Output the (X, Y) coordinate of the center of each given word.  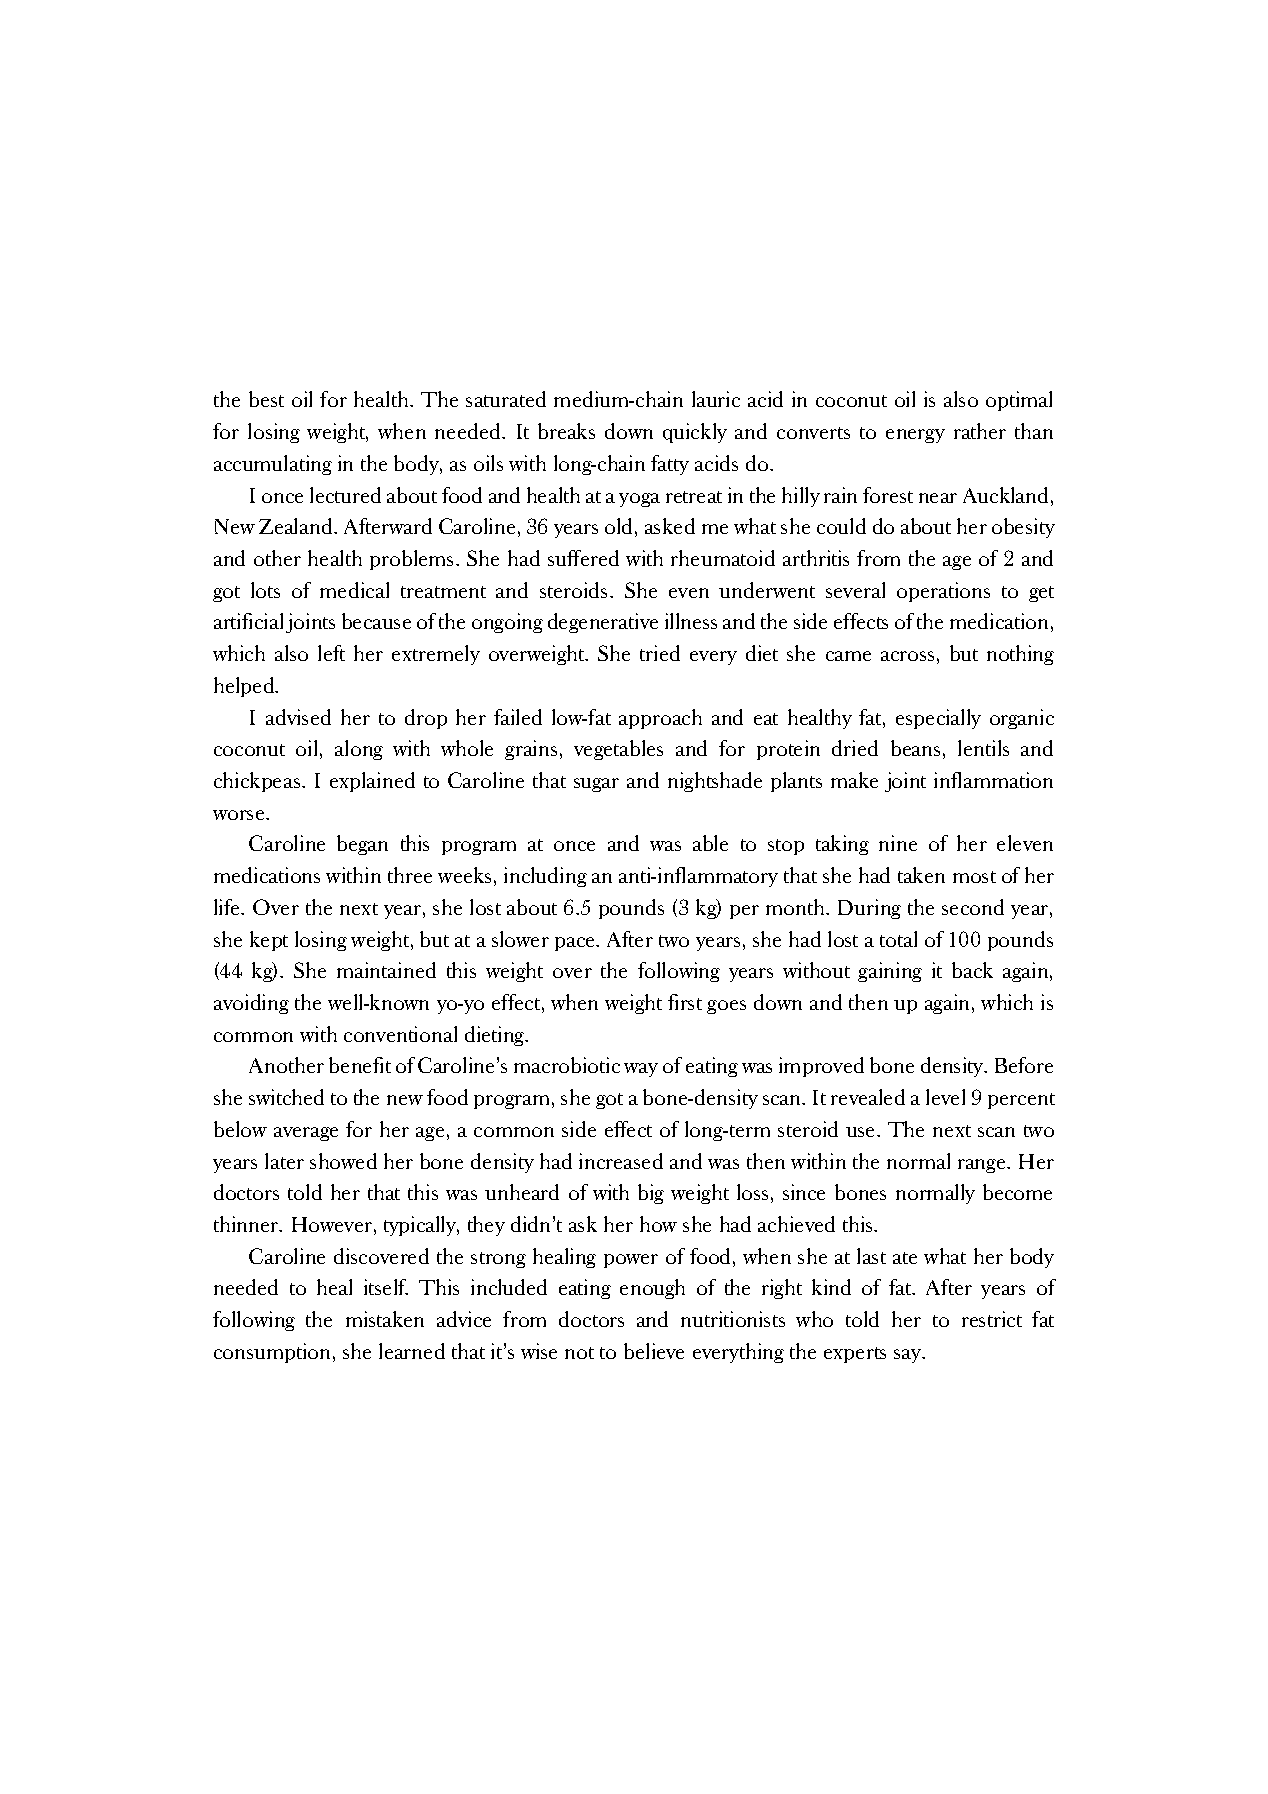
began (362, 845)
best (266, 399)
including (545, 877)
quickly (695, 433)
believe (654, 1351)
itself (386, 1287)
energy (915, 436)
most (974, 877)
